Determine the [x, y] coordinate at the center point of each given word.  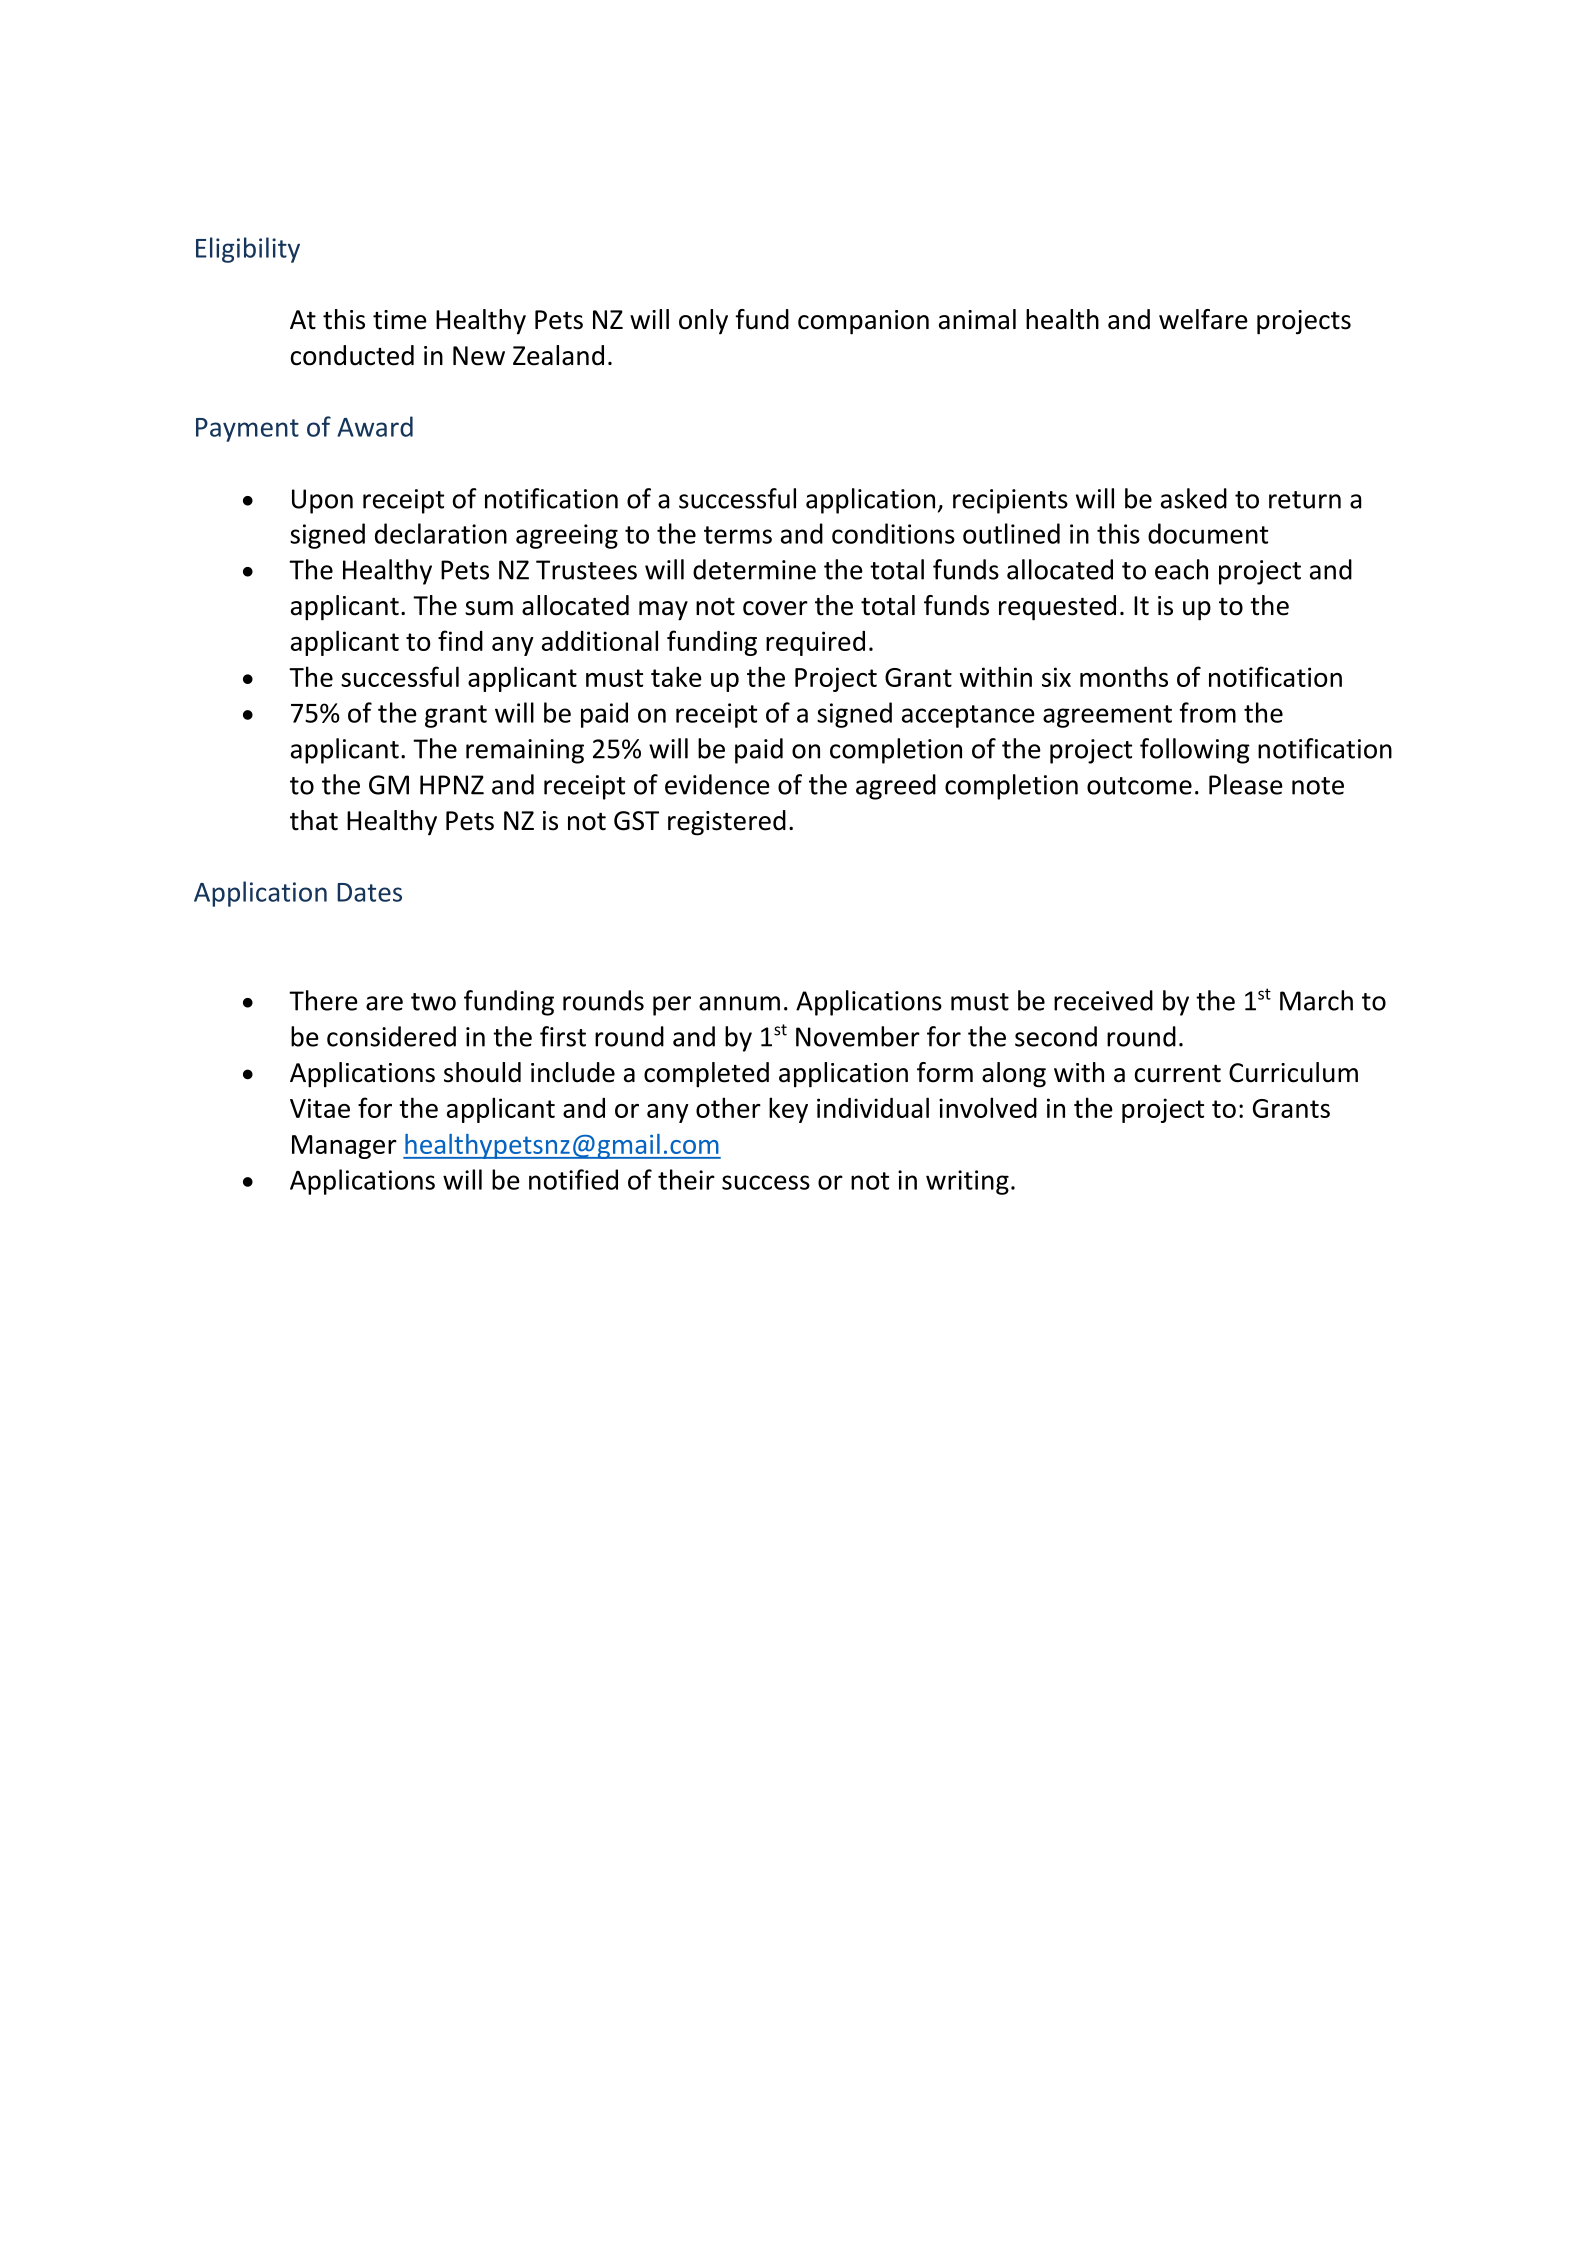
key [788, 1110]
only [703, 322]
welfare [1203, 319]
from [1208, 712]
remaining [525, 751]
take [676, 676]
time [400, 320]
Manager [344, 1147]
